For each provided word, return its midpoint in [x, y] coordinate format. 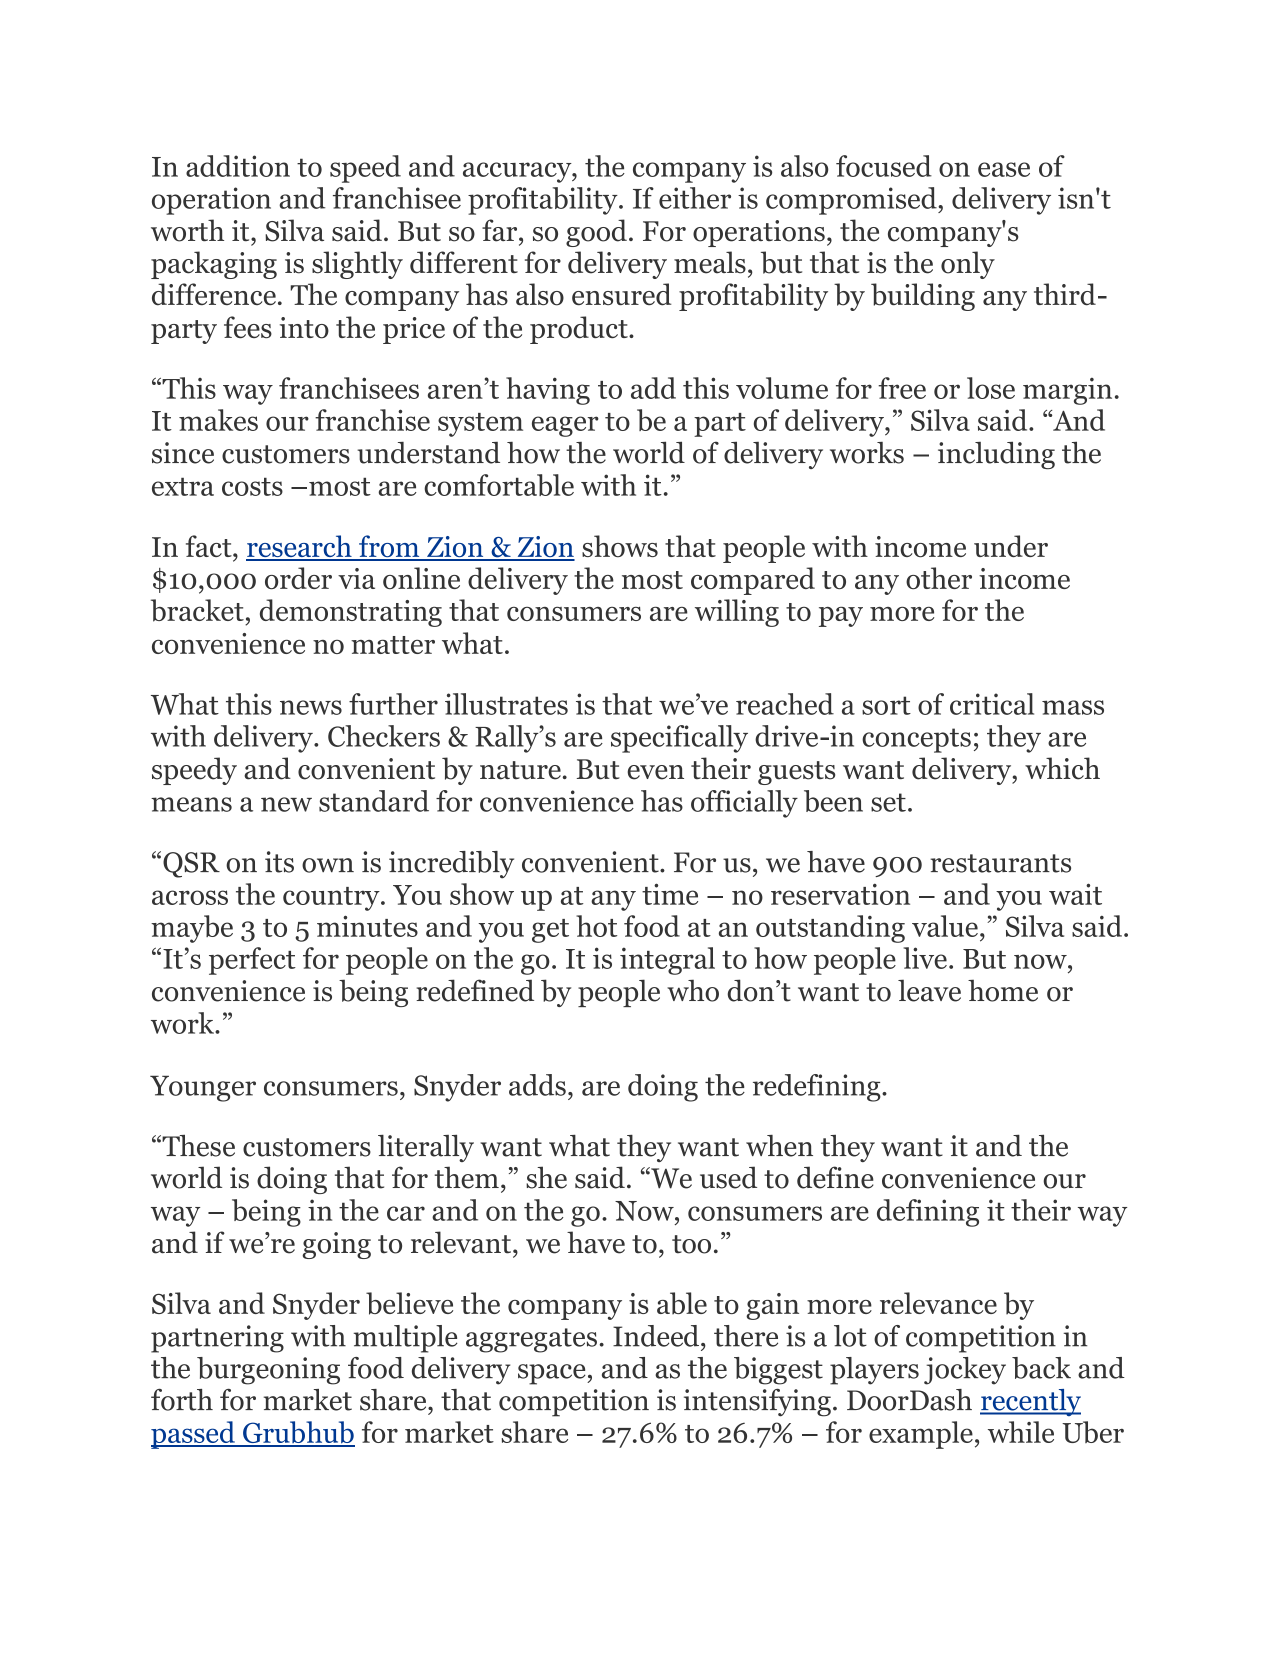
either [695, 198]
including [996, 455]
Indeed [657, 1336]
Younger [203, 1089]
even [655, 772]
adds [537, 1085]
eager [565, 426]
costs [252, 487]
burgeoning [268, 1371]
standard [374, 801]
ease [1004, 169]
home [1003, 990]
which [1062, 768]
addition [238, 166]
